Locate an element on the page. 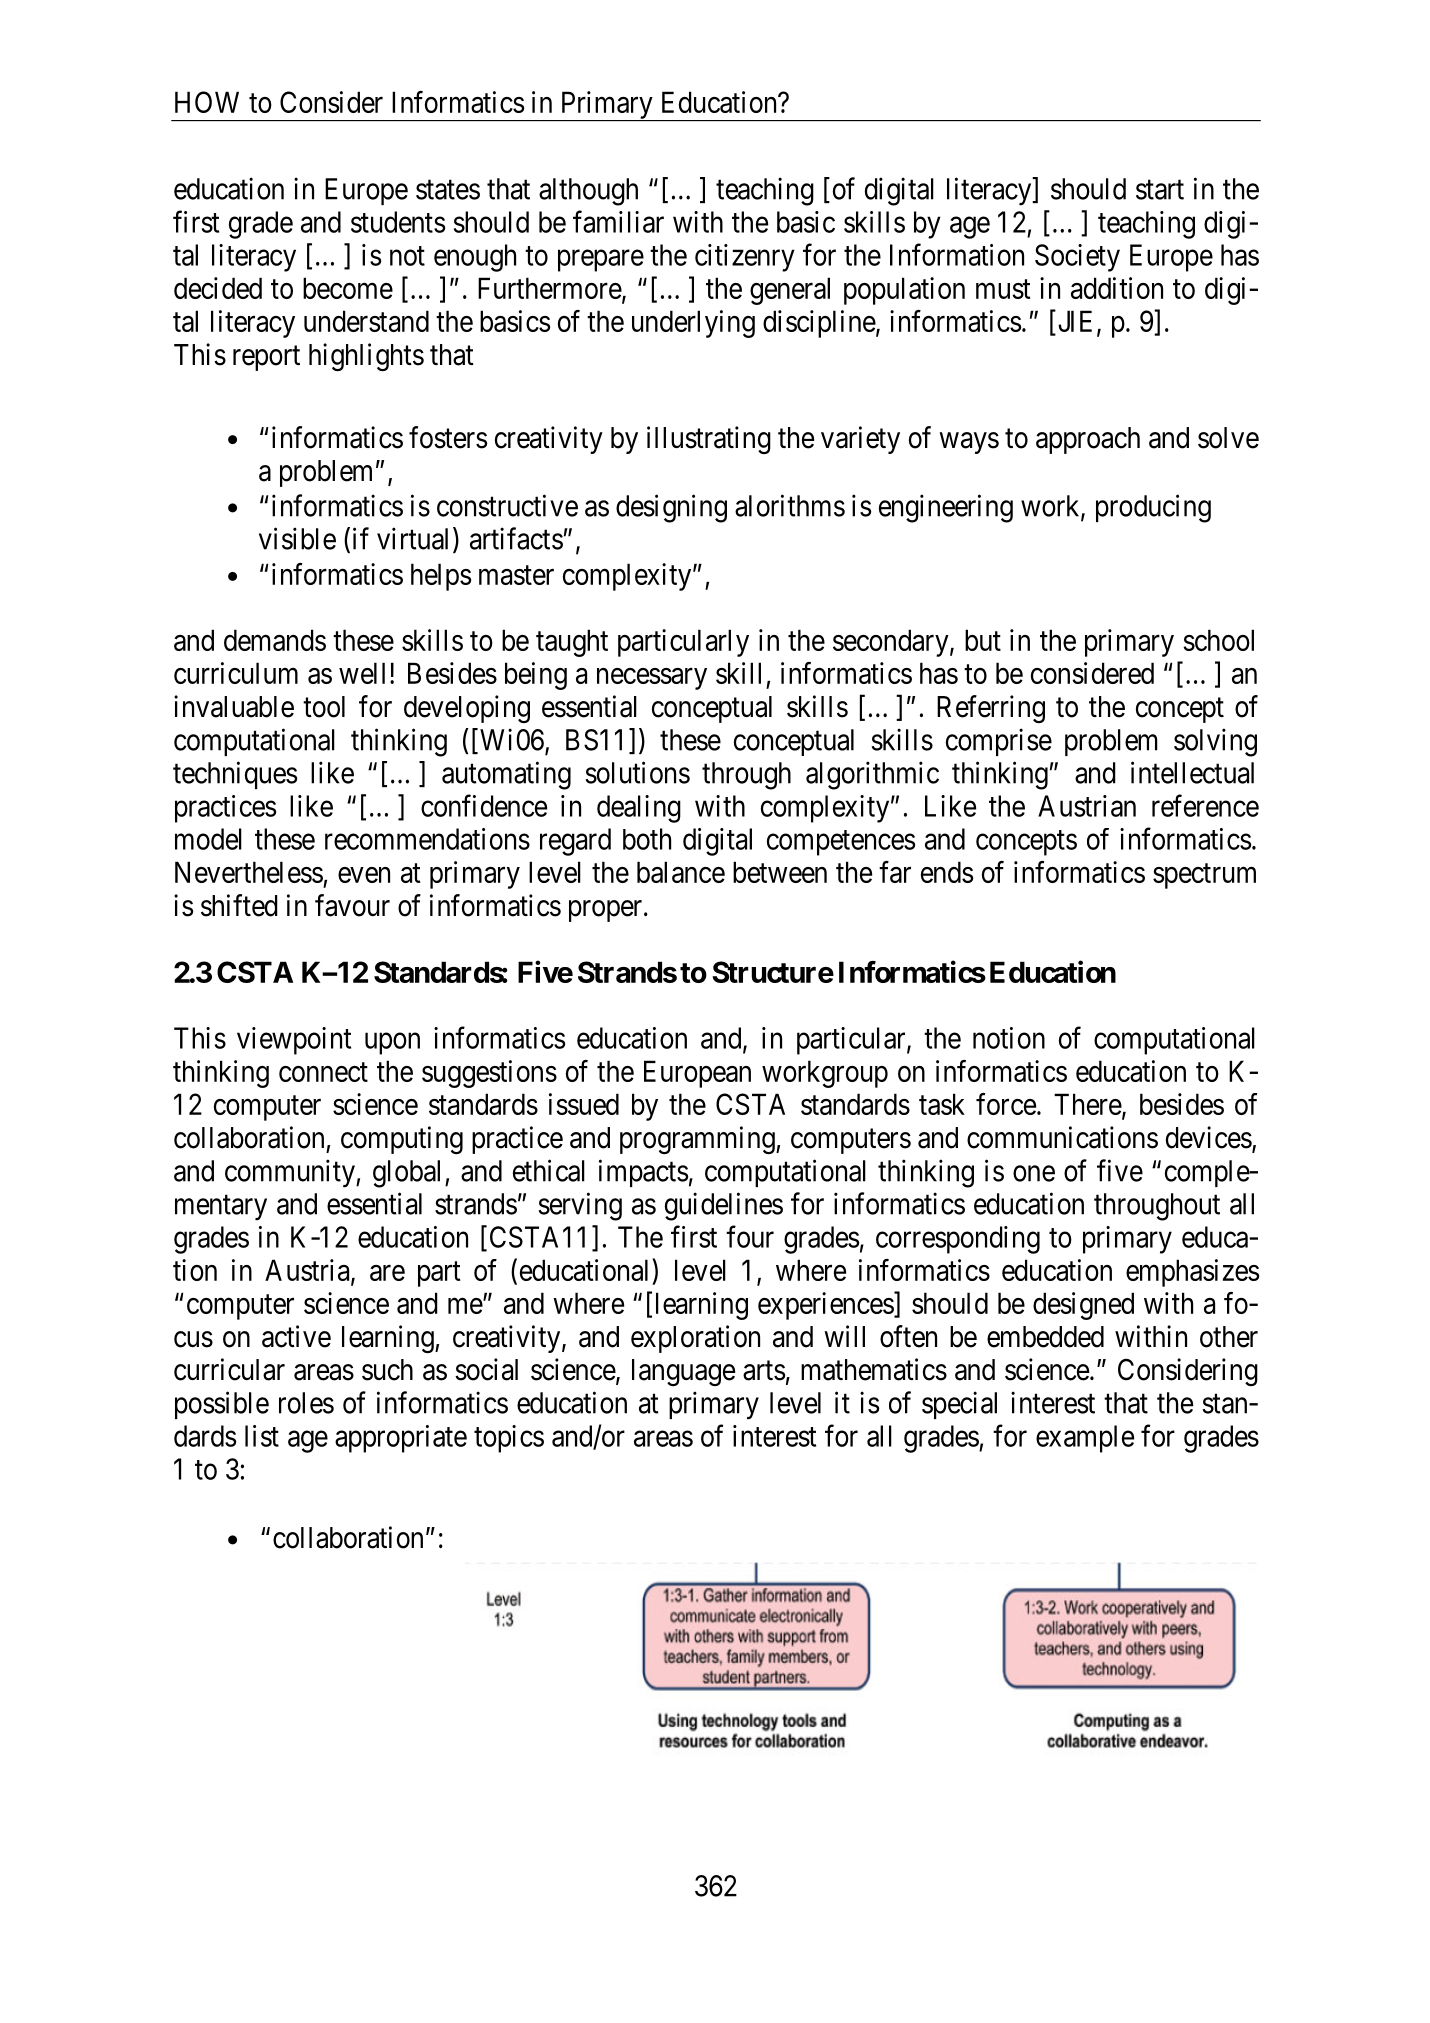 This image has height=2023, width=1430. fosters is located at coordinates (448, 437).
